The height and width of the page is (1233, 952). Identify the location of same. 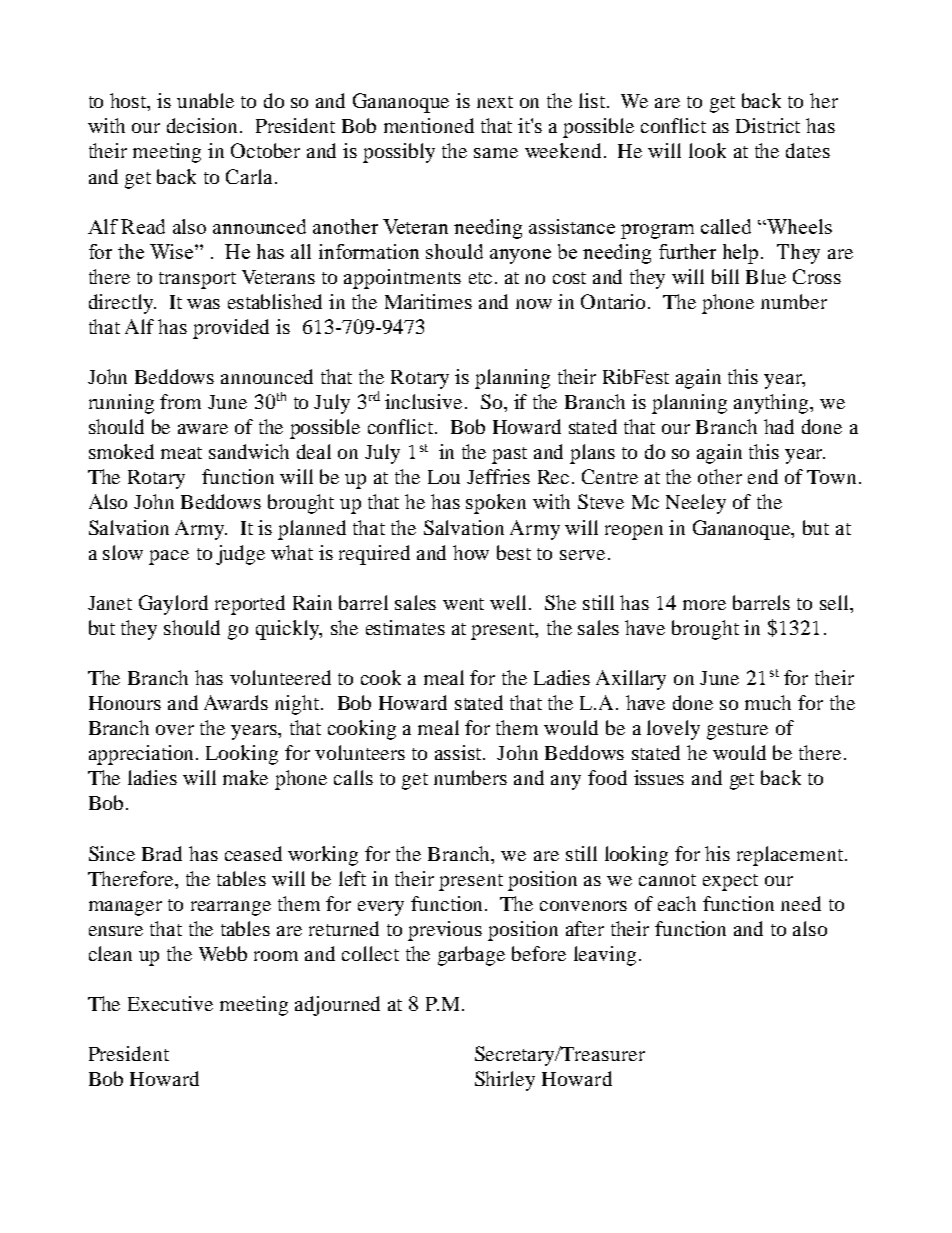
(496, 153).
